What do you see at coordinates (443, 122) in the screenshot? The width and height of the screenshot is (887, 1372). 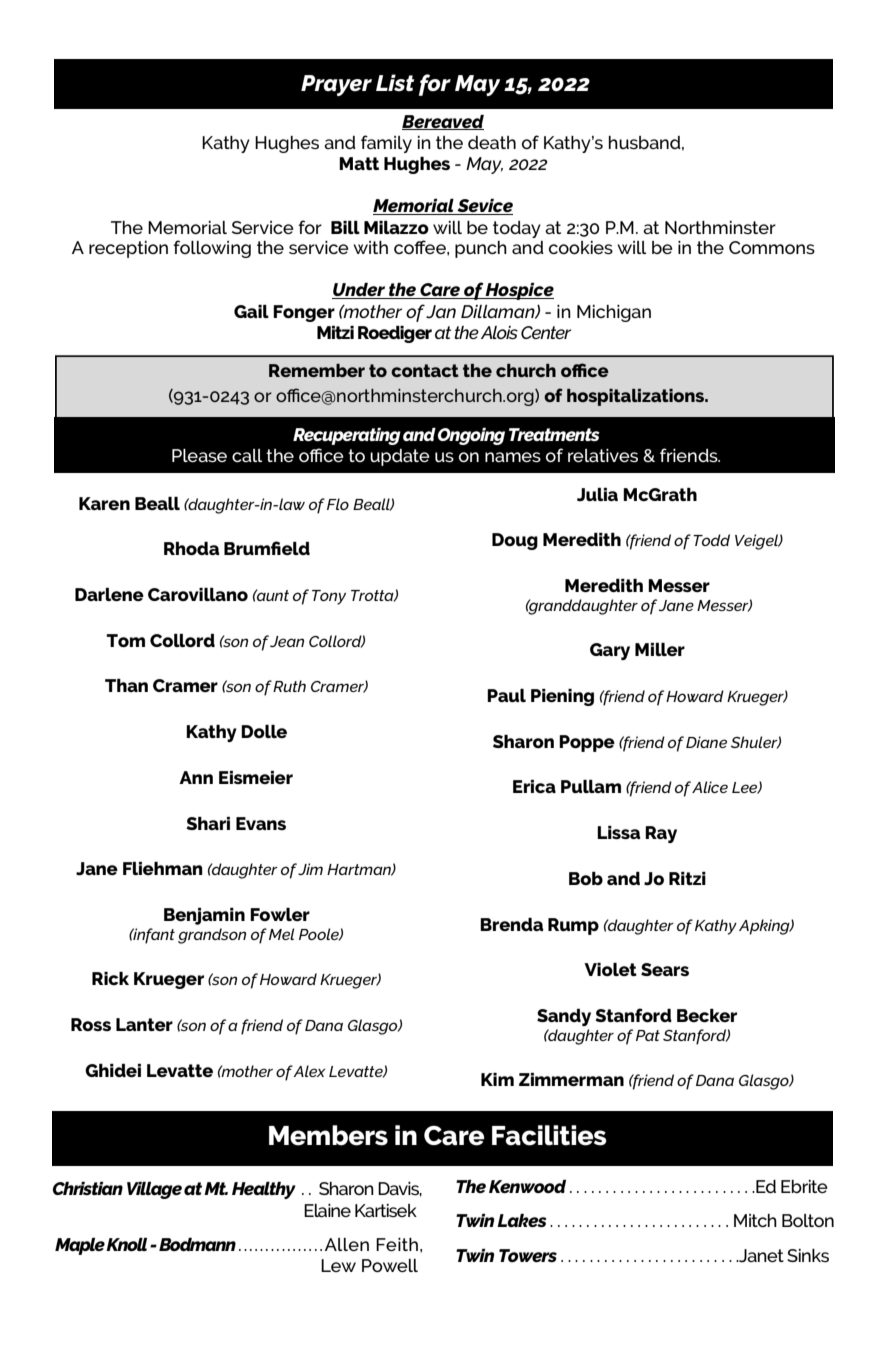 I see `Bereaved` at bounding box center [443, 122].
